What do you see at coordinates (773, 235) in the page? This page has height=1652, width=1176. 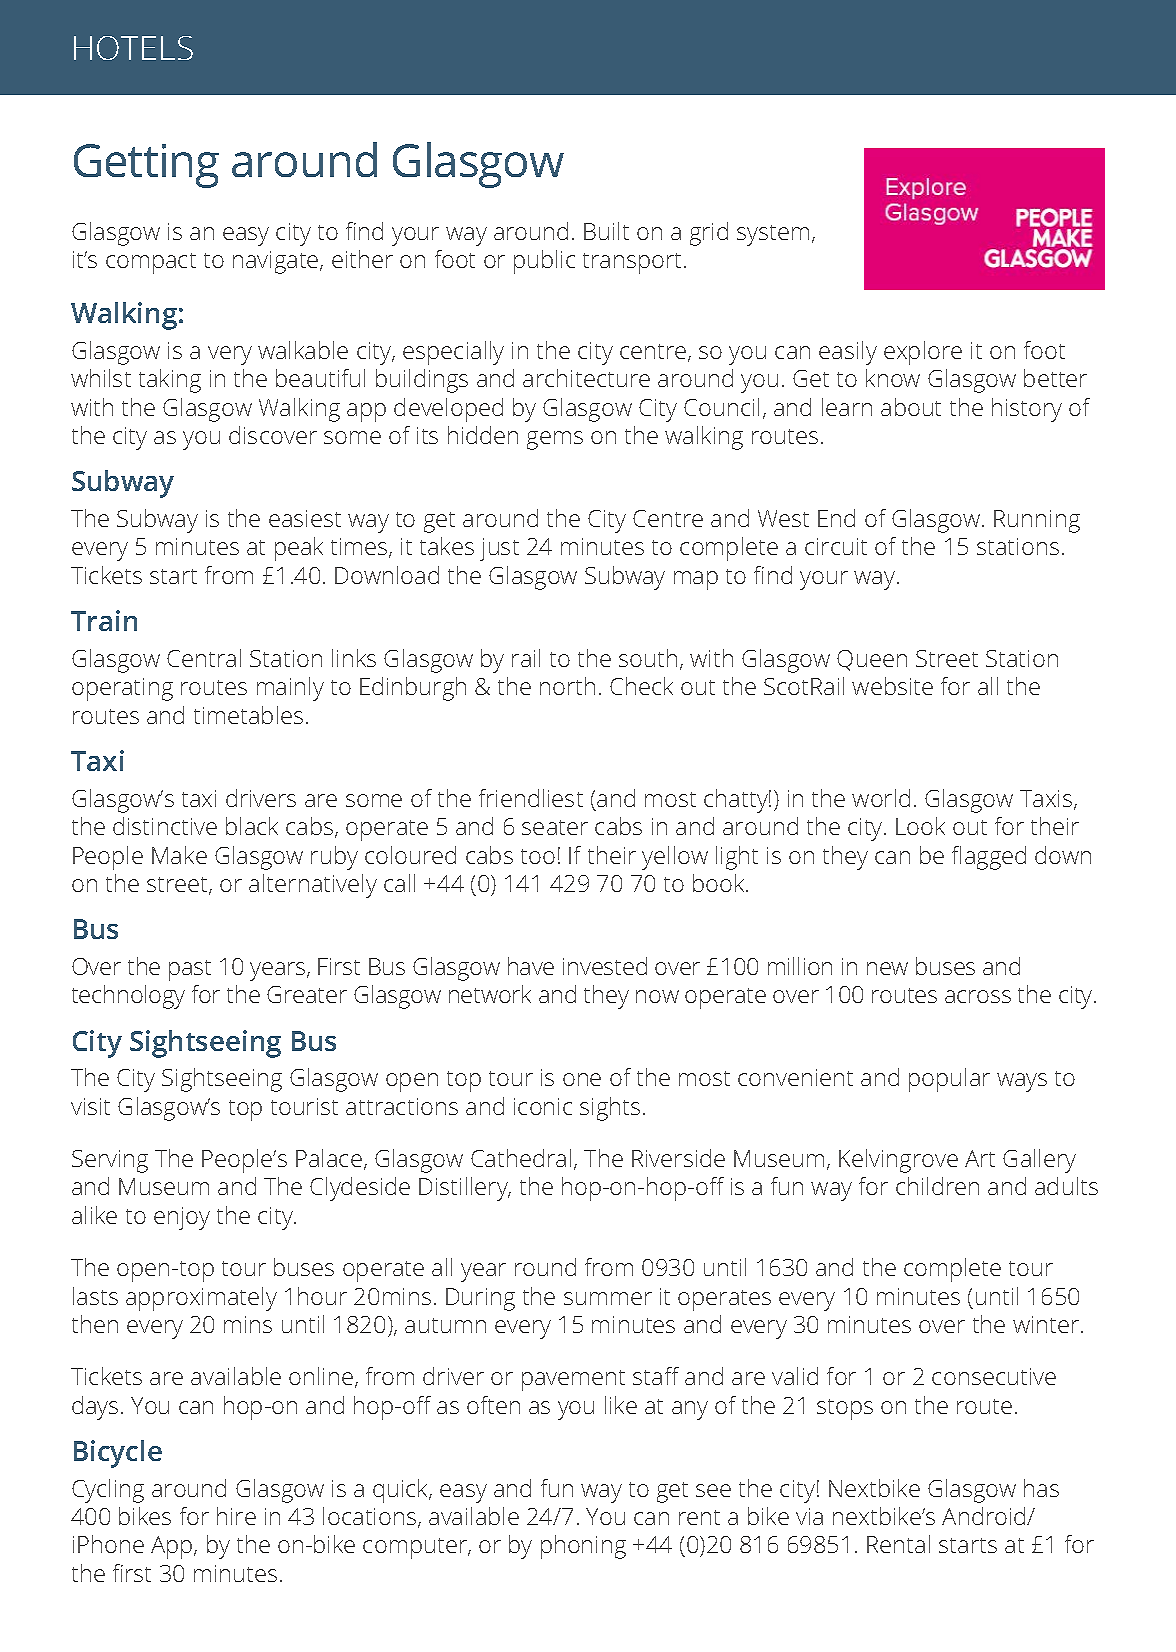 I see `system` at bounding box center [773, 235].
